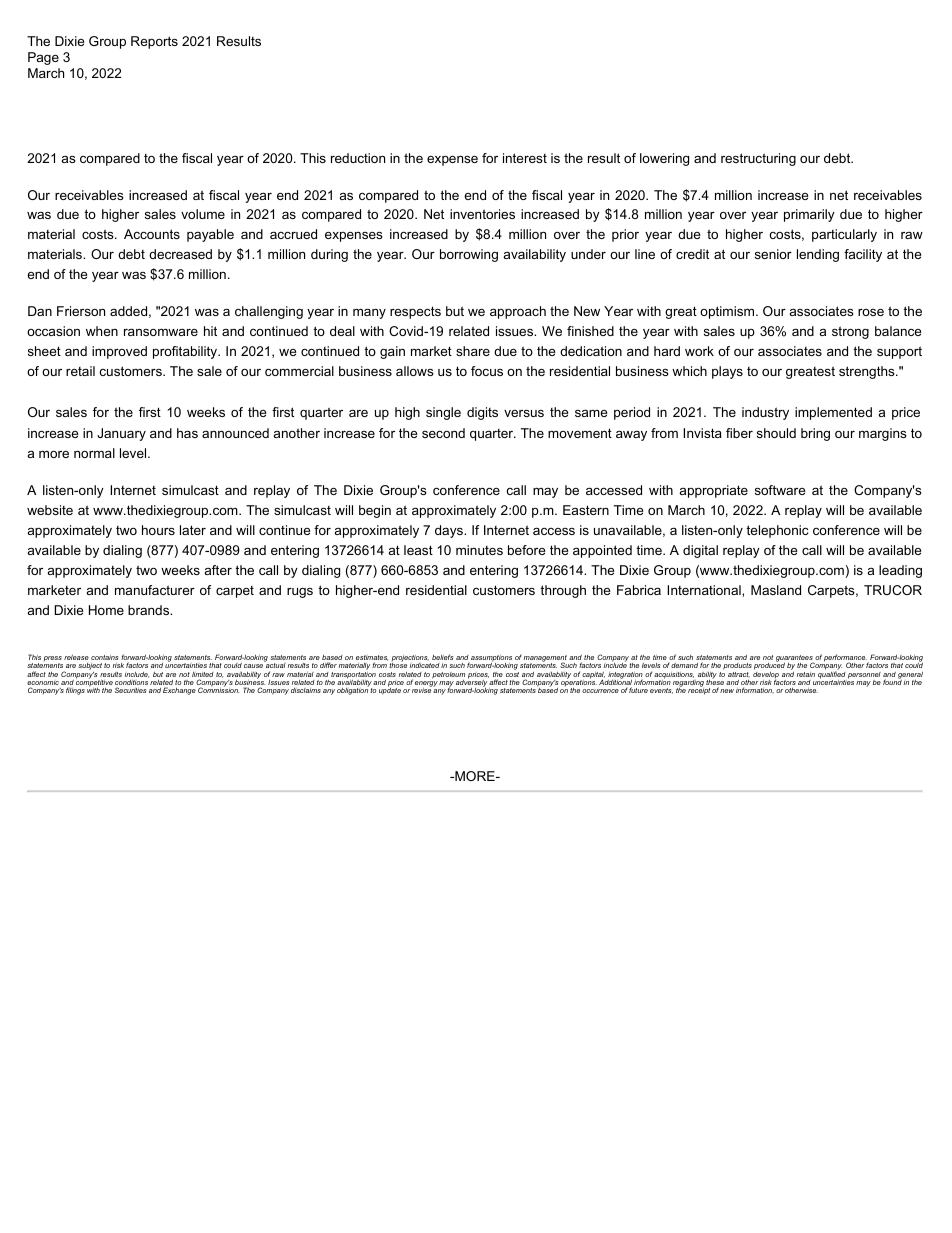 The width and height of the screenshot is (952, 1233). What do you see at coordinates (154, 42) in the screenshot?
I see `Reports` at bounding box center [154, 42].
